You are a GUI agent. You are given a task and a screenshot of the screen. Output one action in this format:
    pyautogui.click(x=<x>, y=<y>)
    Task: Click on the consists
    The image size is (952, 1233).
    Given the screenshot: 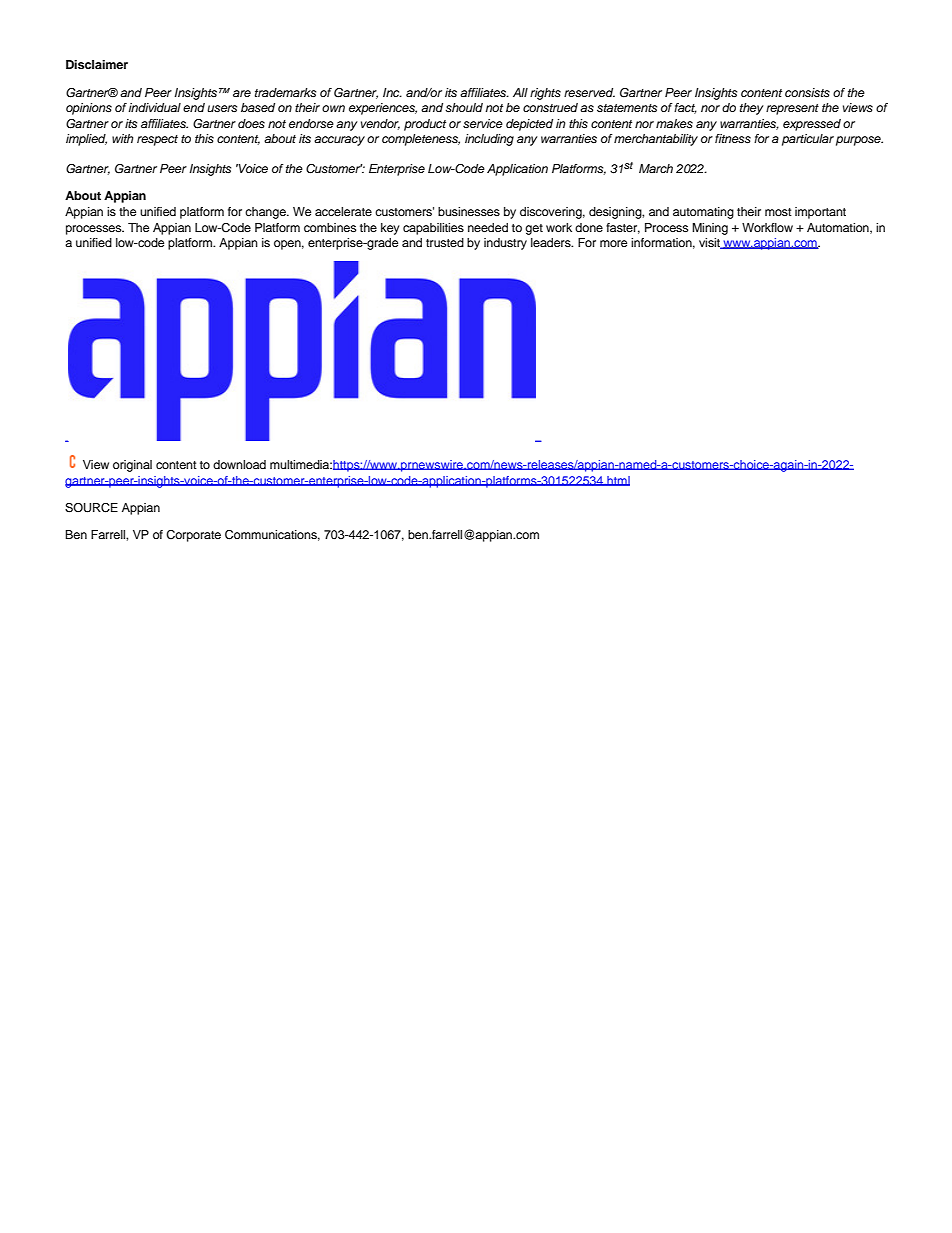 What is the action you would take?
    pyautogui.click(x=807, y=92)
